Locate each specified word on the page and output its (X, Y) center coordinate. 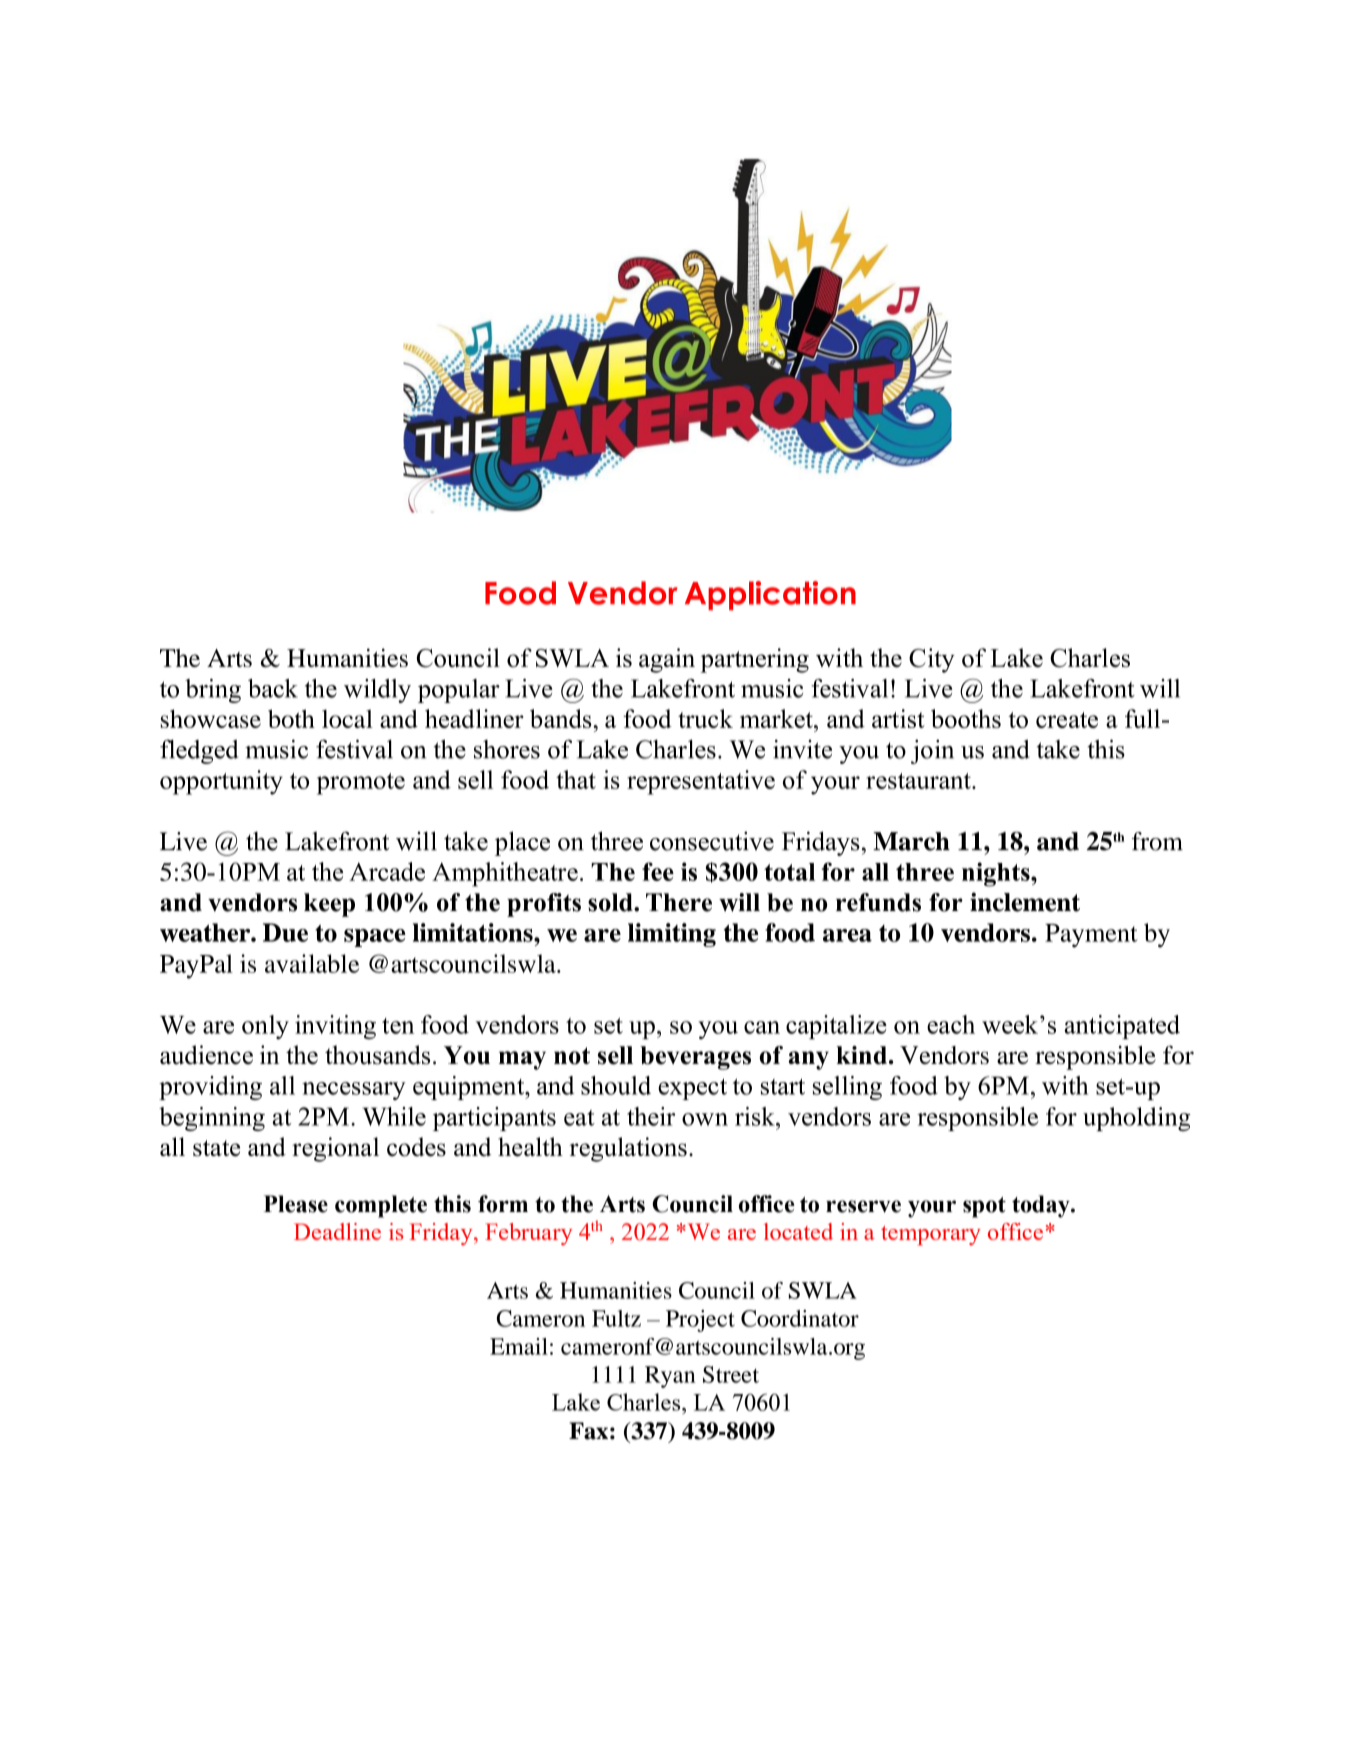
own (705, 1119)
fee (658, 871)
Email (519, 1346)
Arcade (387, 871)
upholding (1137, 1119)
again (667, 660)
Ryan (670, 1377)
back (273, 688)
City (932, 660)
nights (997, 874)
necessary (354, 1091)
